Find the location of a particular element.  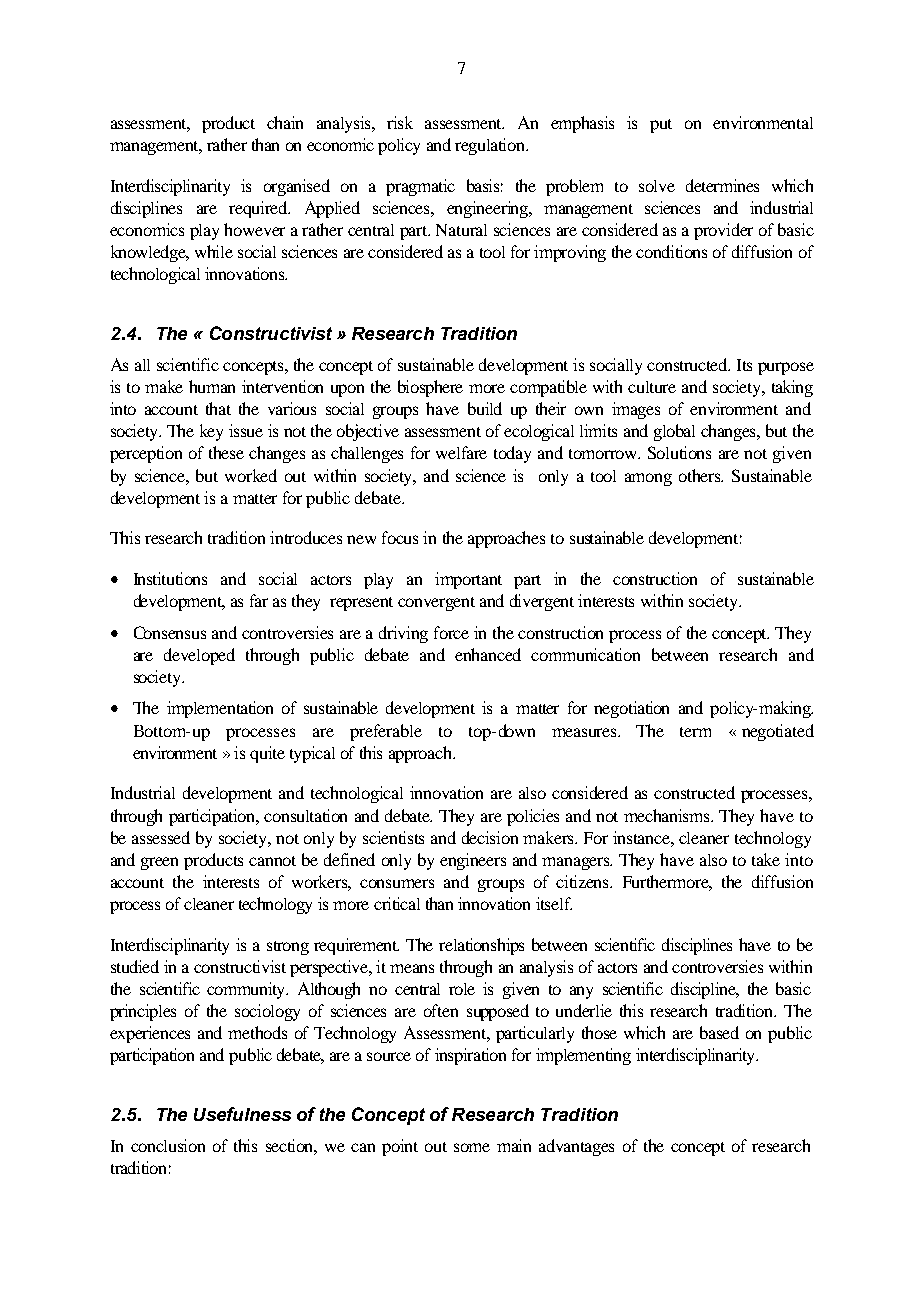

take is located at coordinates (766, 859).
